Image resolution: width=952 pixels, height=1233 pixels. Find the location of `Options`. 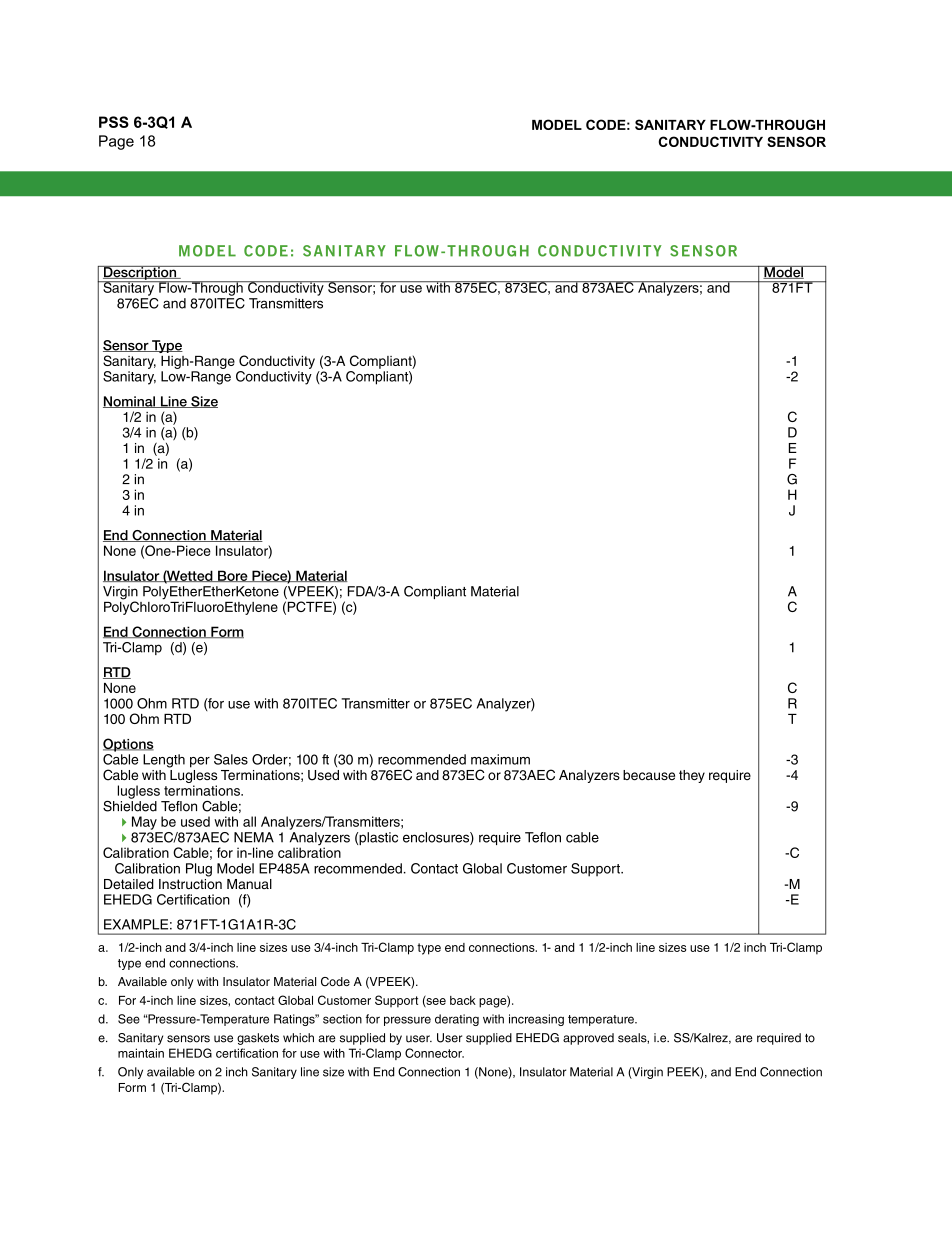

Options is located at coordinates (128, 745).
